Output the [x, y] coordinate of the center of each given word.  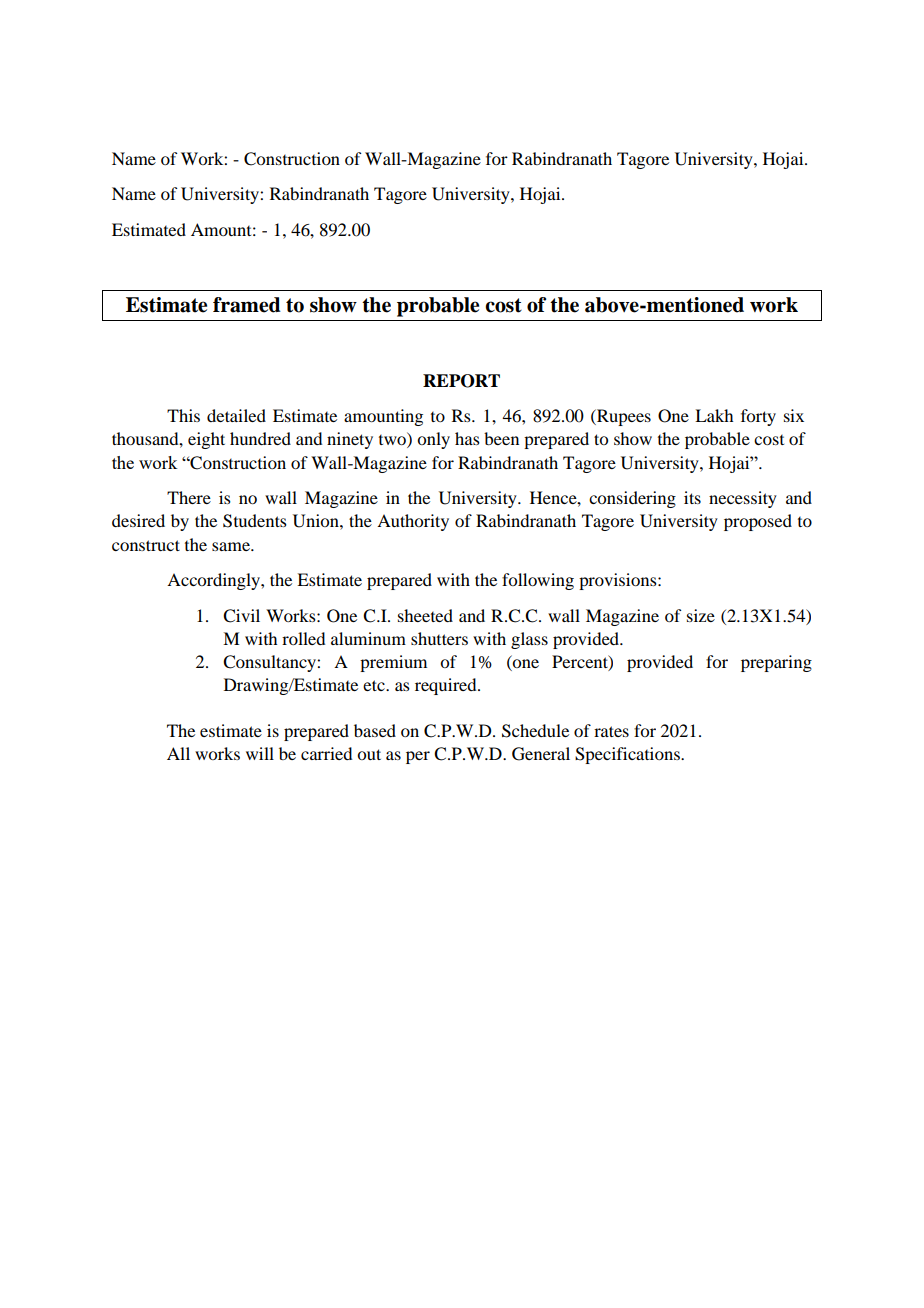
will [260, 753]
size [701, 615]
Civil [241, 616]
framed [247, 305]
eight [206, 440]
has [467, 438]
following [538, 581]
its [692, 497]
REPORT [461, 381]
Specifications [628, 755]
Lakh [714, 415]
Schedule [535, 731]
